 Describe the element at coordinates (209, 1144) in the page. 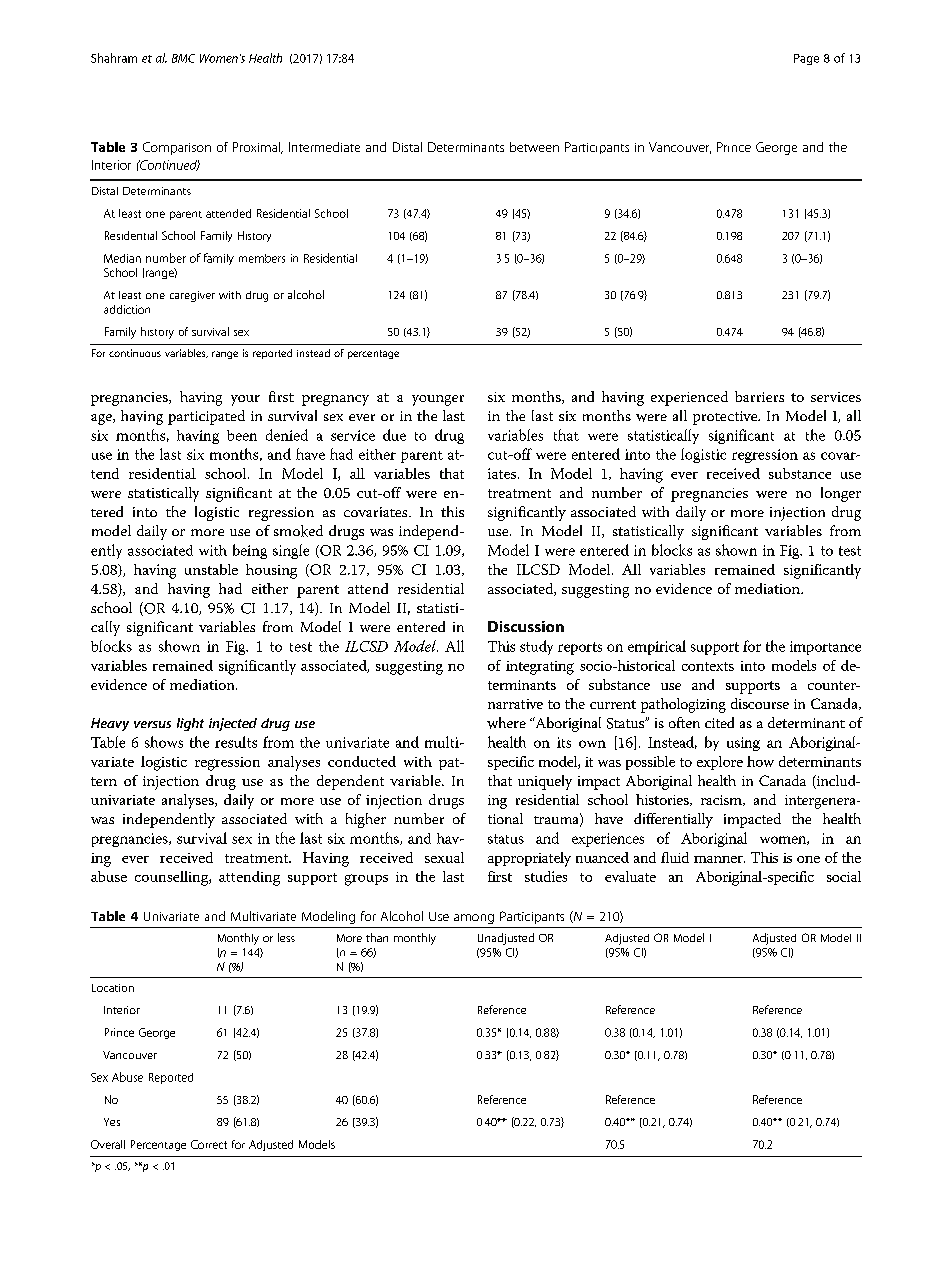

I see `Correct` at that location.
